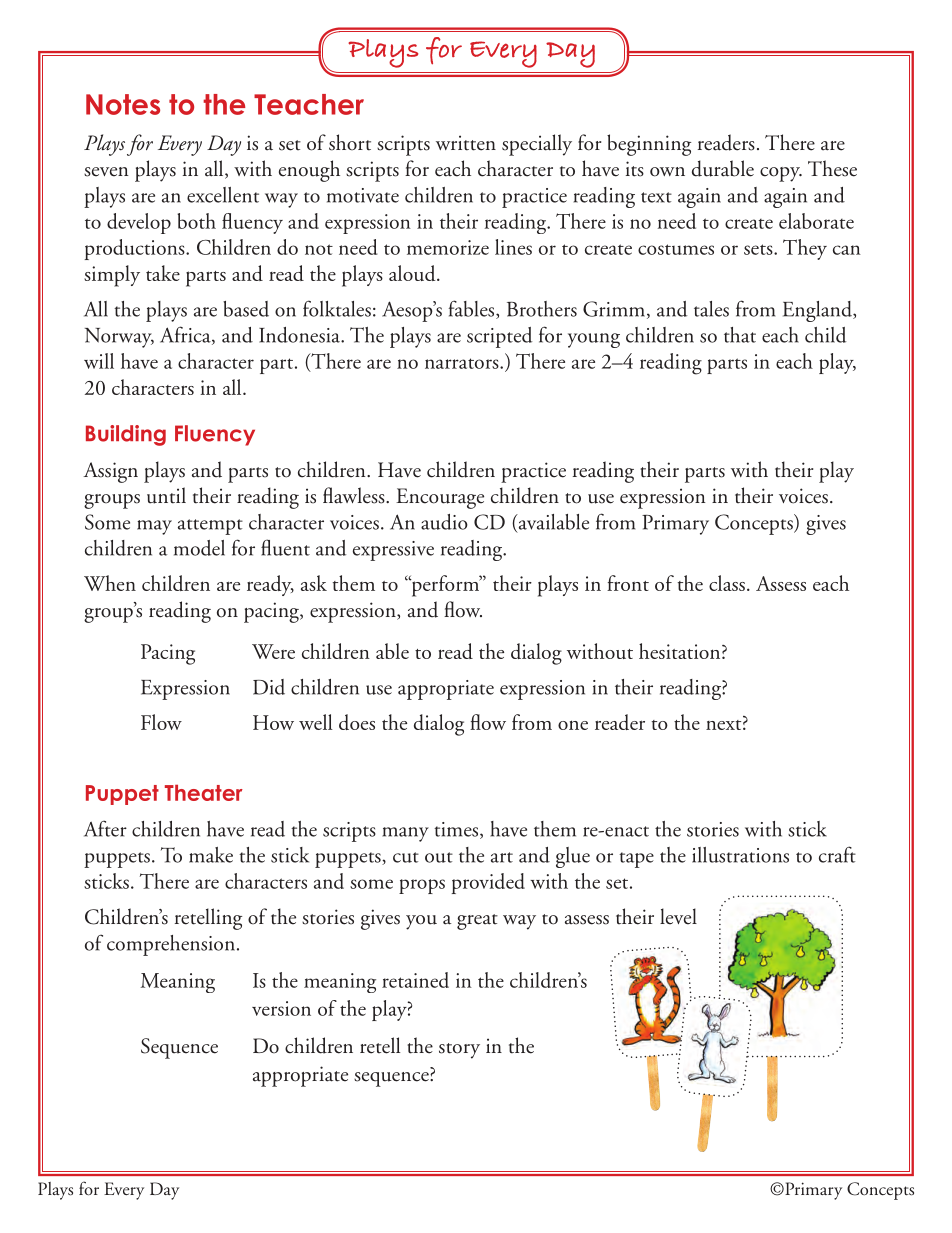 The height and width of the page is (1233, 952). Describe the element at coordinates (459, 1051) in the page. I see `story` at that location.
